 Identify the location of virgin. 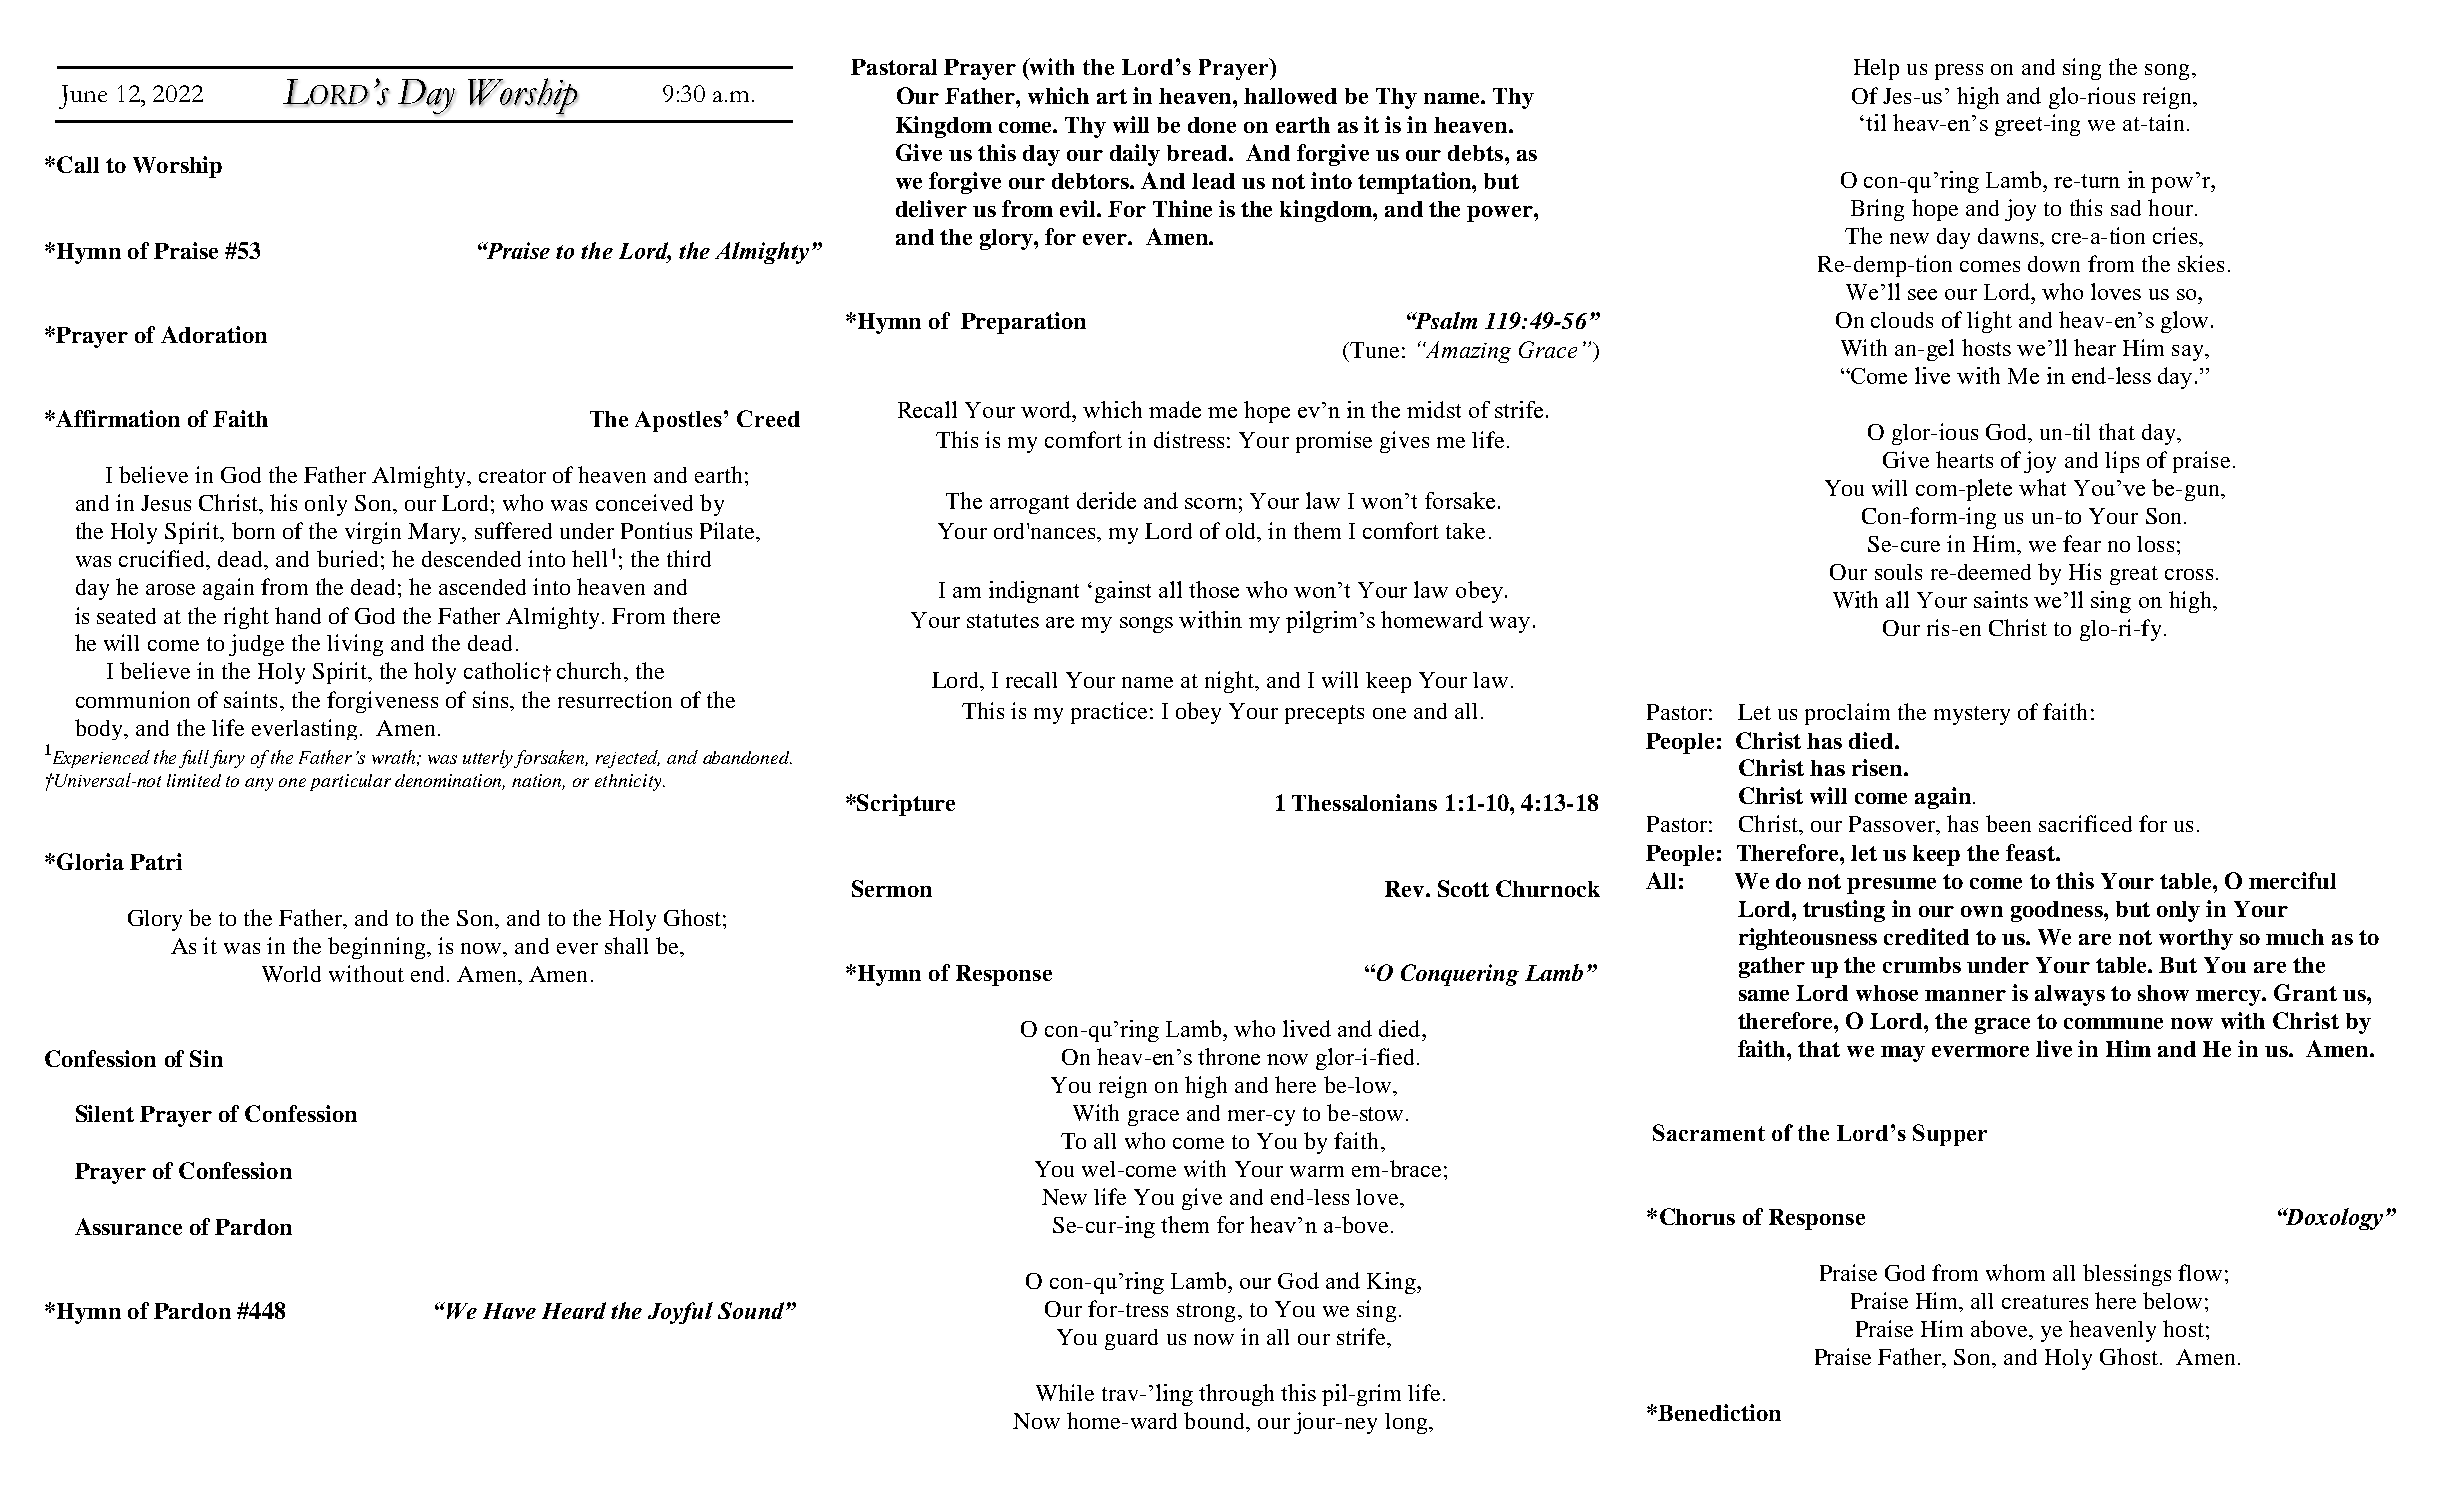
(373, 533).
